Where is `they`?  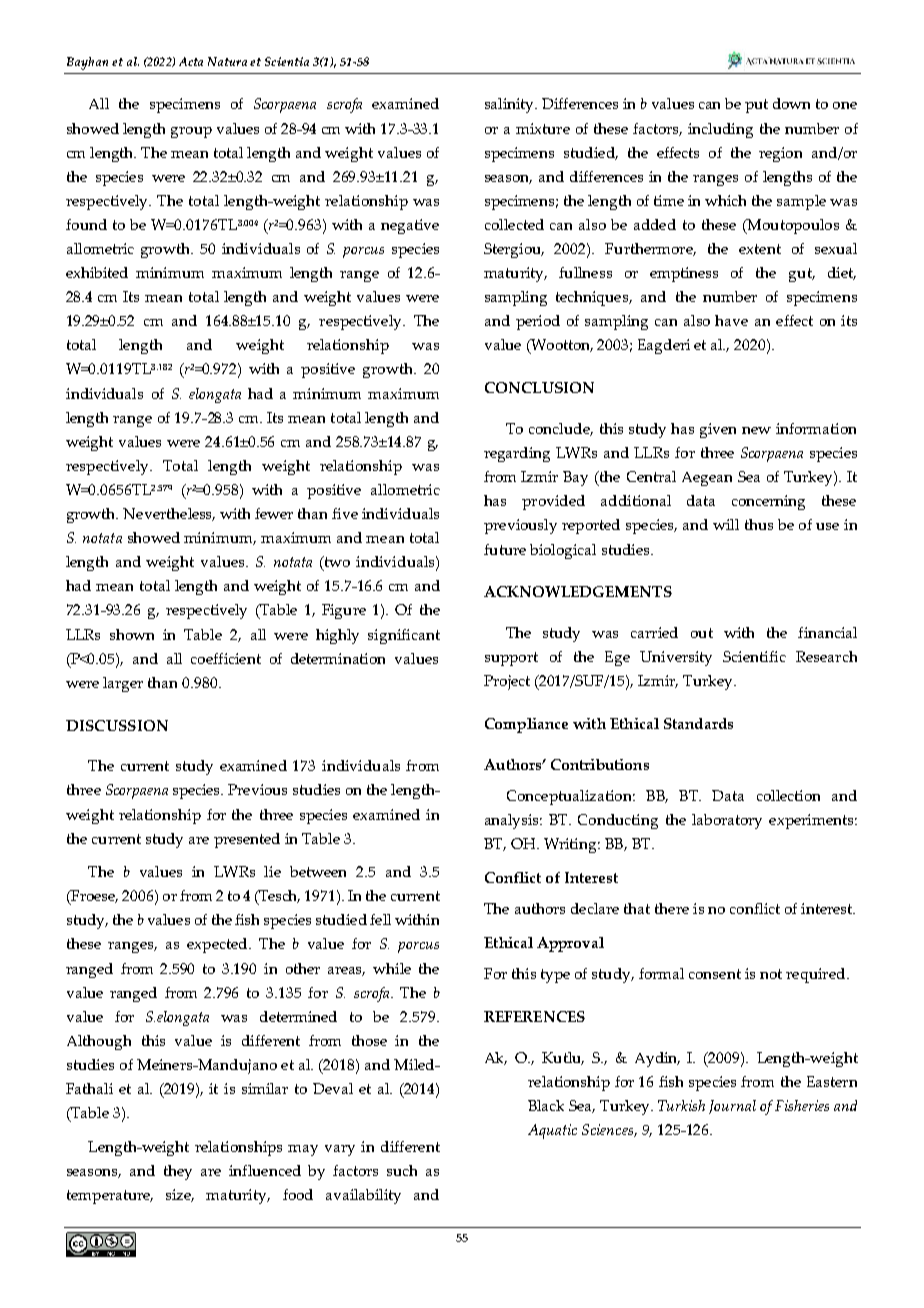 they is located at coordinates (178, 1172).
